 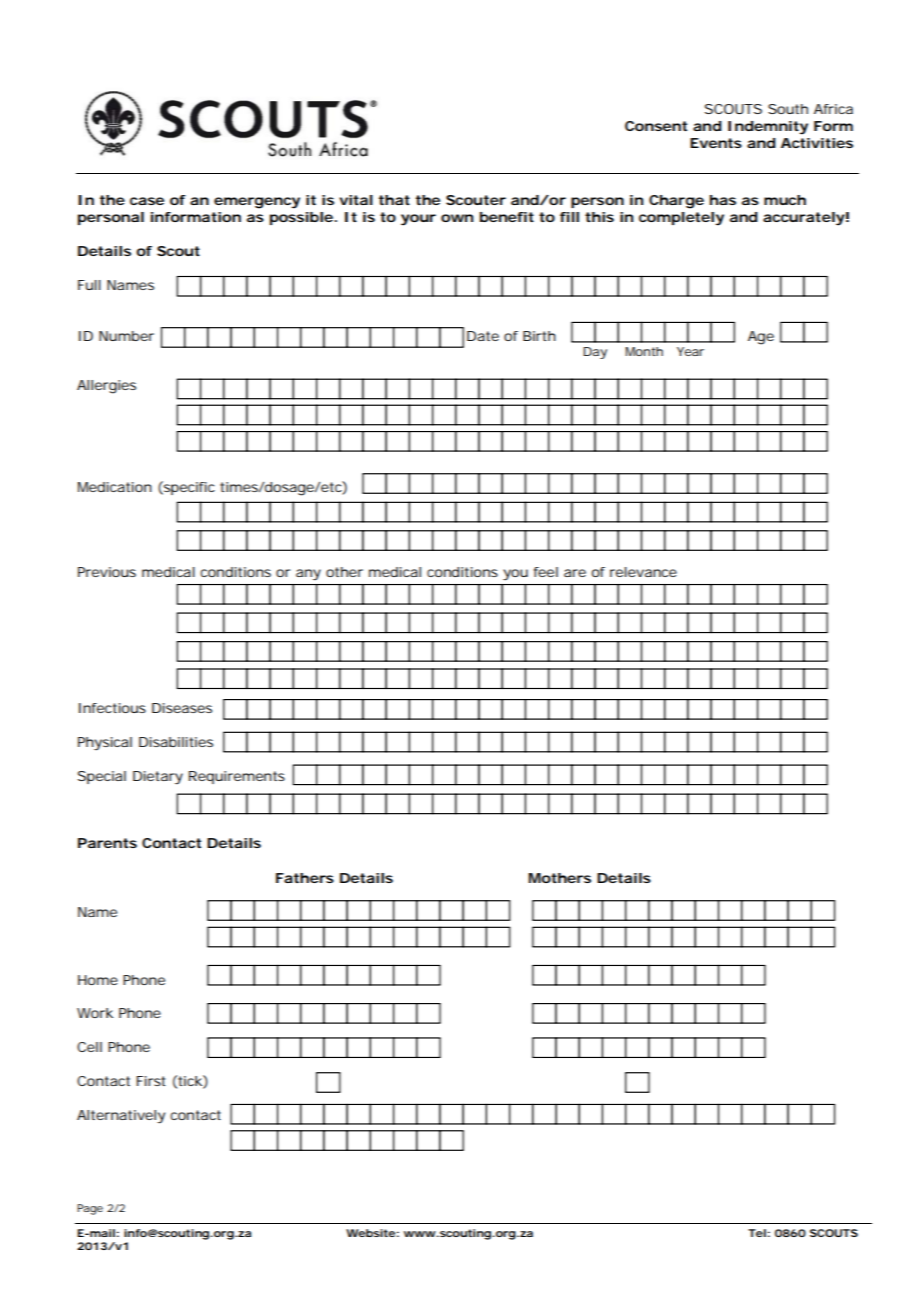 I want to click on Events, so click(x=716, y=143).
